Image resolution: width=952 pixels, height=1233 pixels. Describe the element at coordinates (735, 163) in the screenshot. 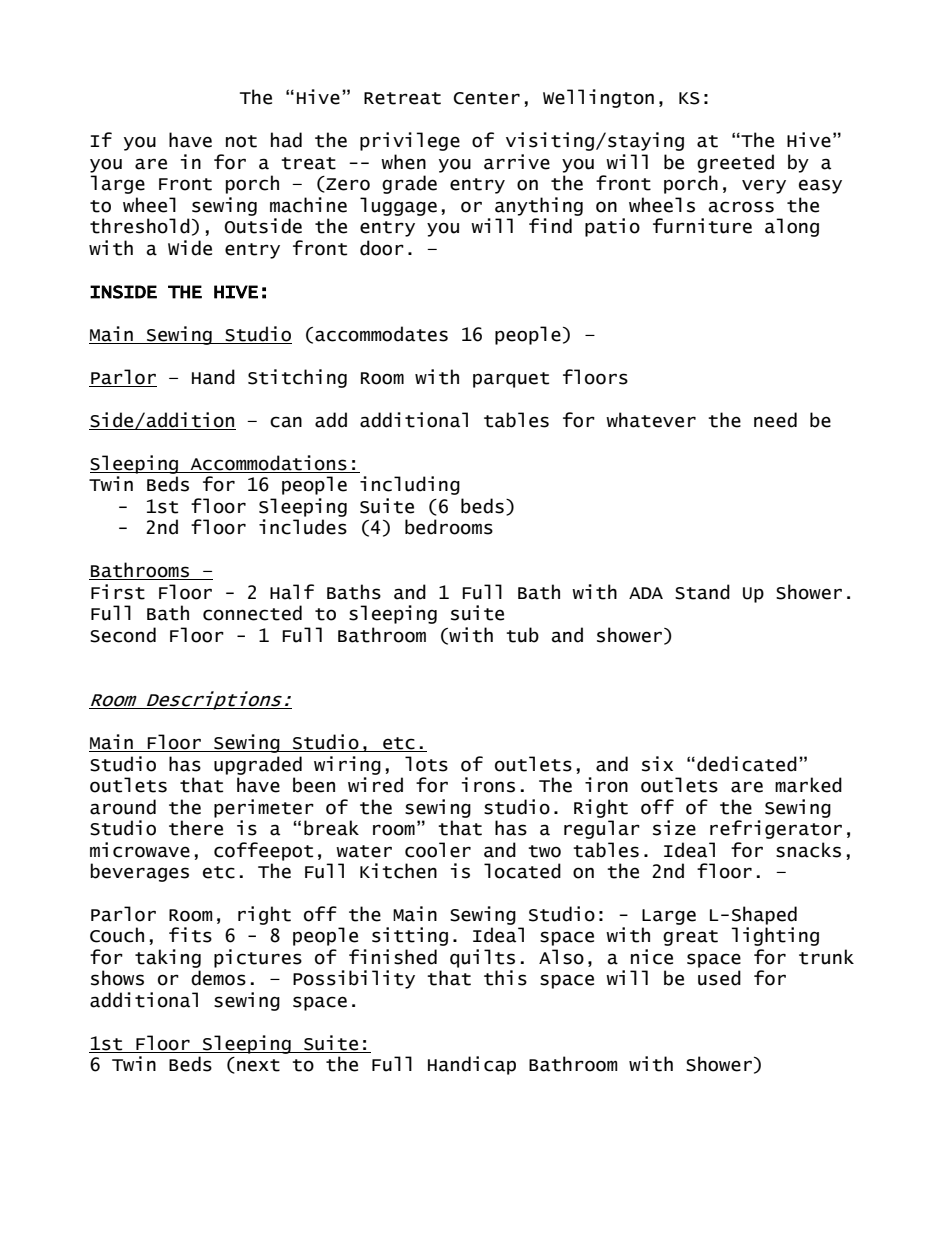

I see `greeted` at that location.
